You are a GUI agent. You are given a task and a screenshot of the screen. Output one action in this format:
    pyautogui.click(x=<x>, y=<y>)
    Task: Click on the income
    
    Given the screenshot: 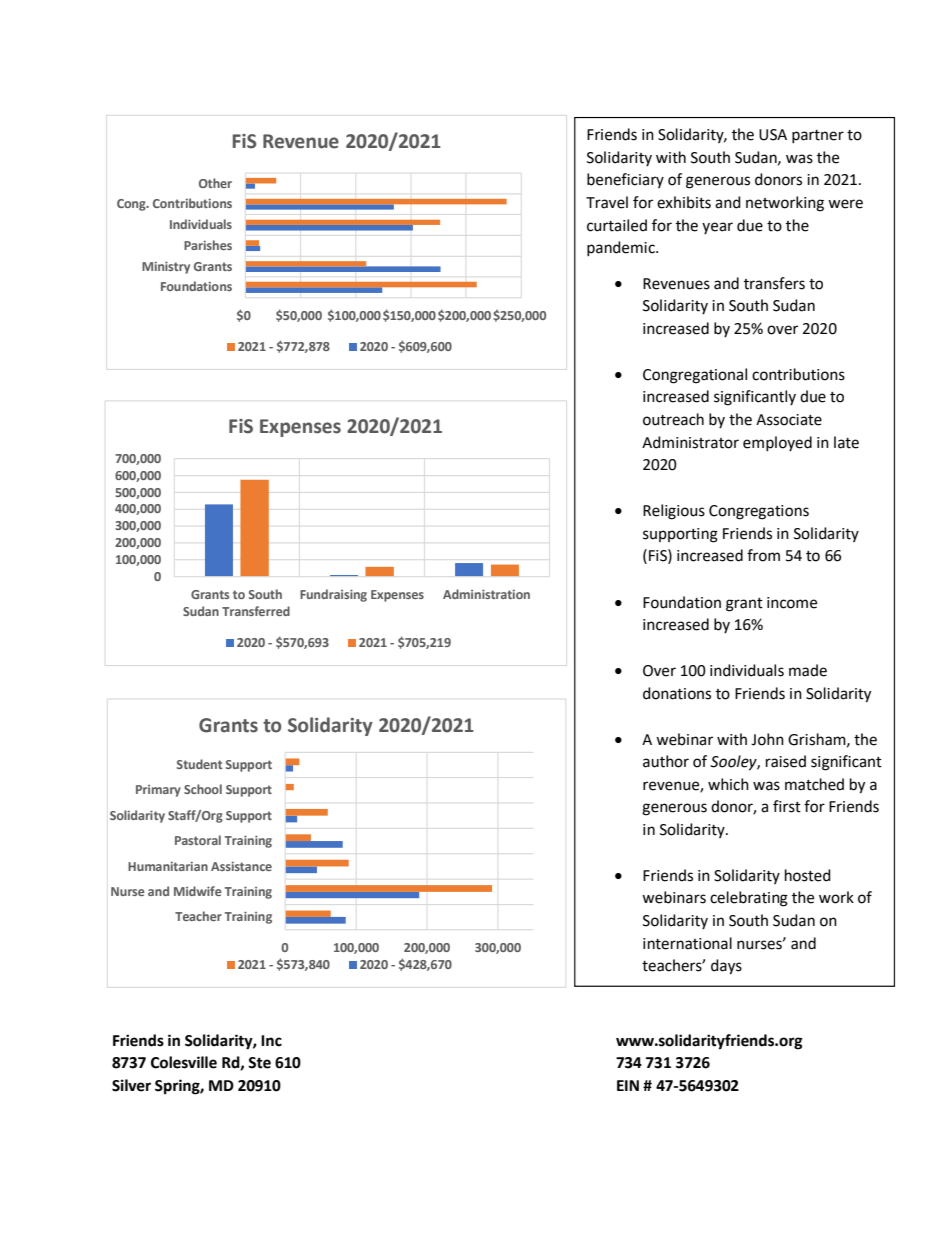 What is the action you would take?
    pyautogui.click(x=792, y=603)
